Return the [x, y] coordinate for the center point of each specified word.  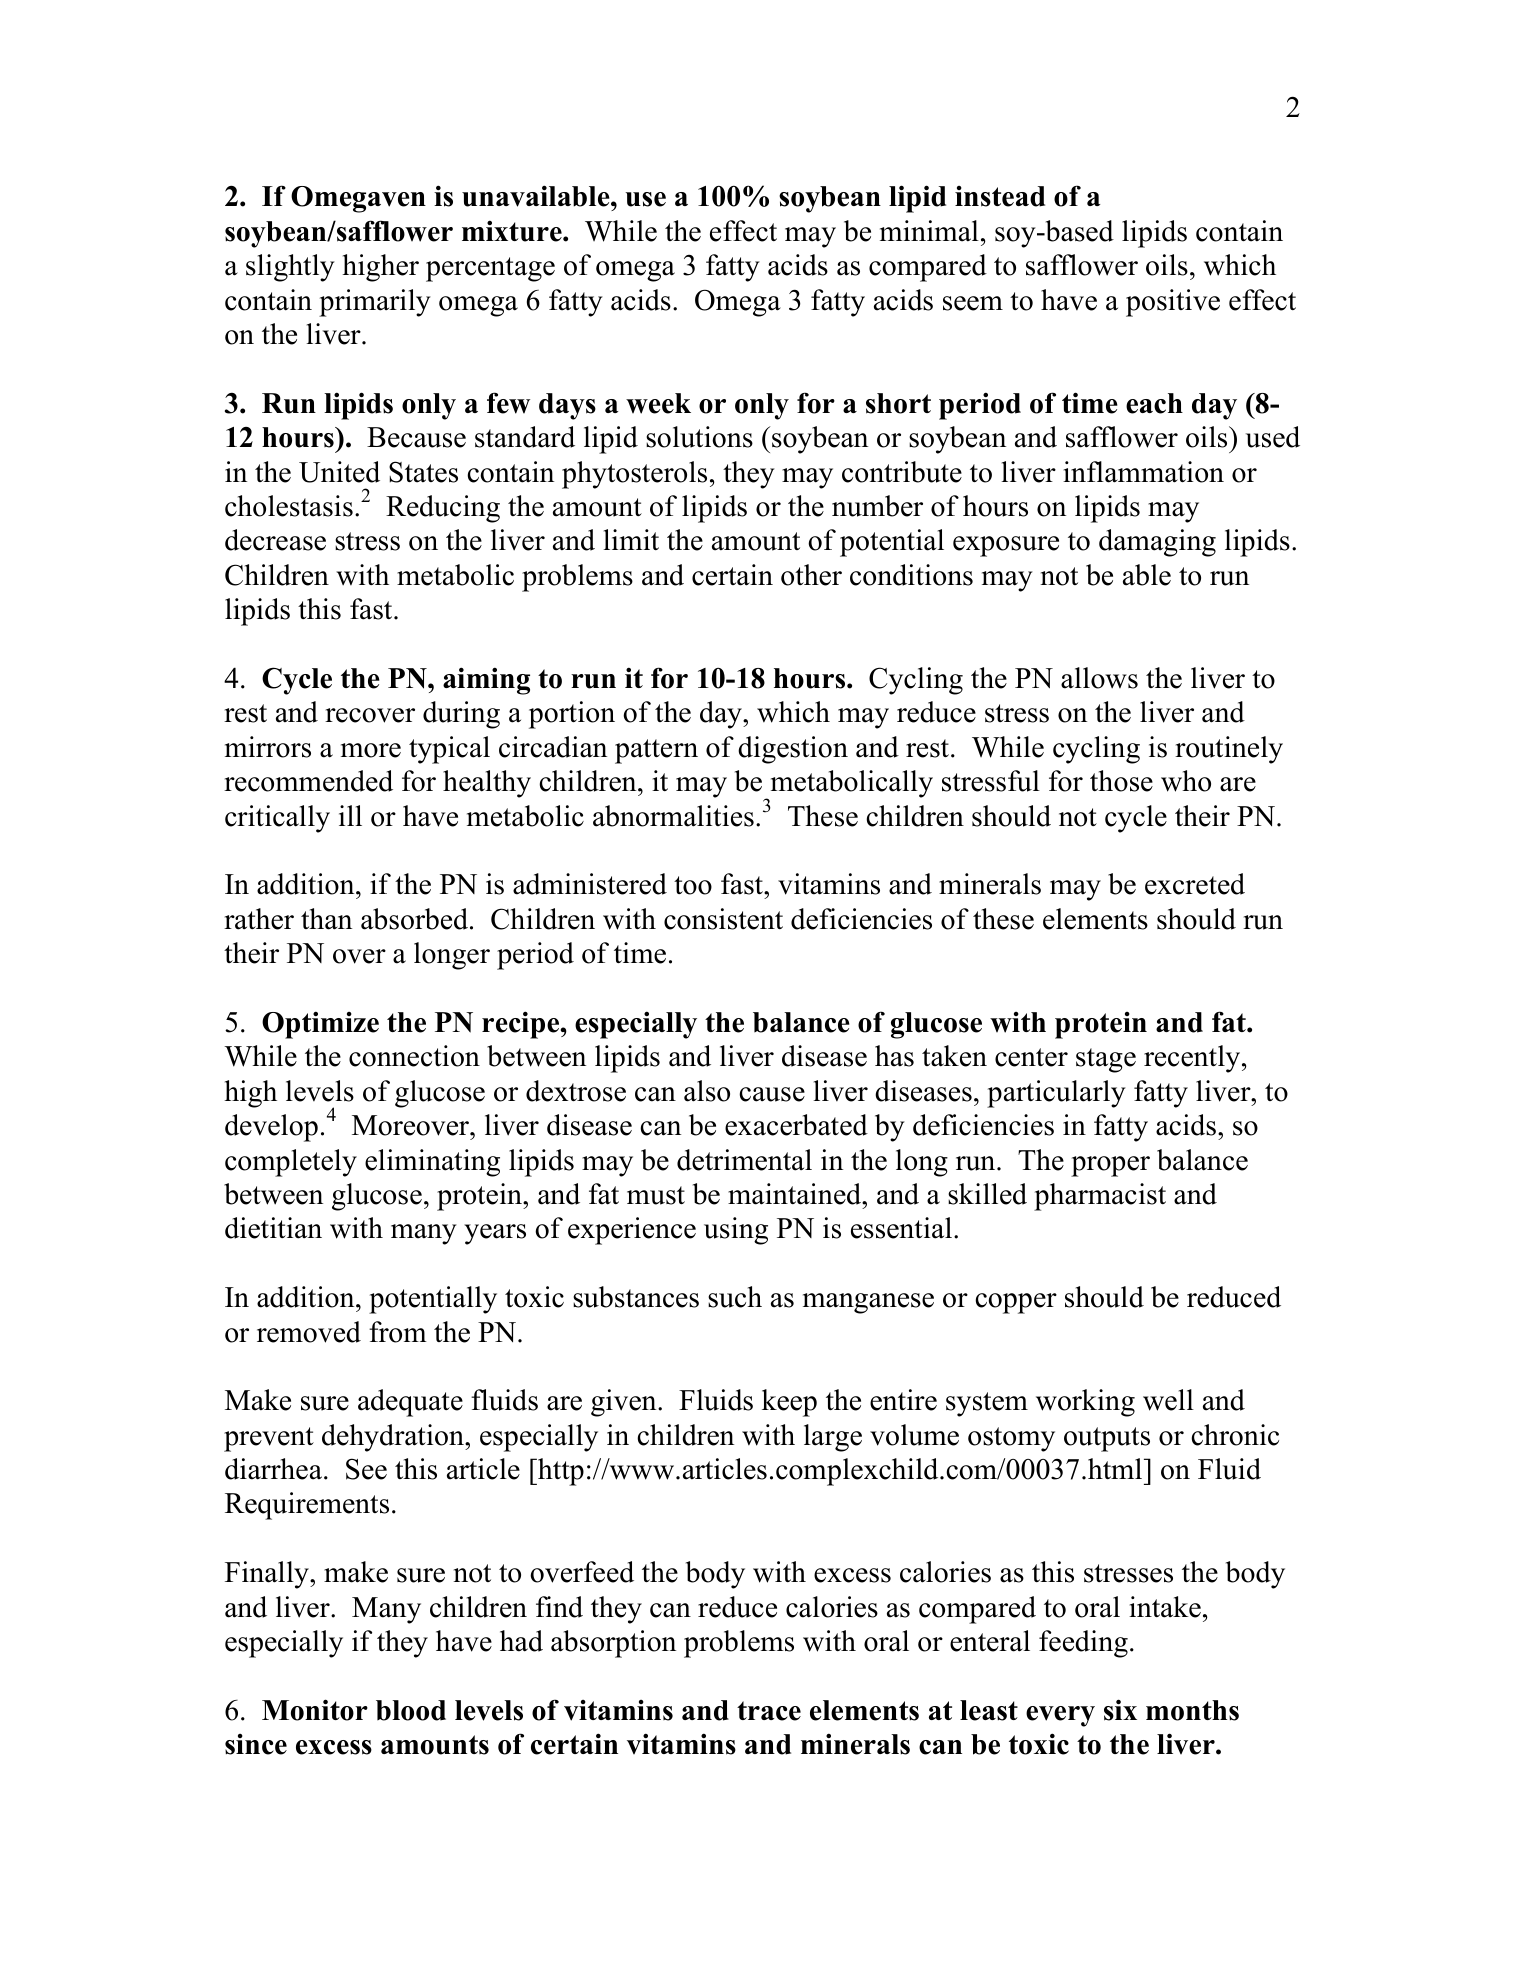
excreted [1195, 884]
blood [411, 1710]
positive [1173, 303]
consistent [723, 919]
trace [769, 1711]
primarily [375, 303]
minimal [929, 231]
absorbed [414, 919]
